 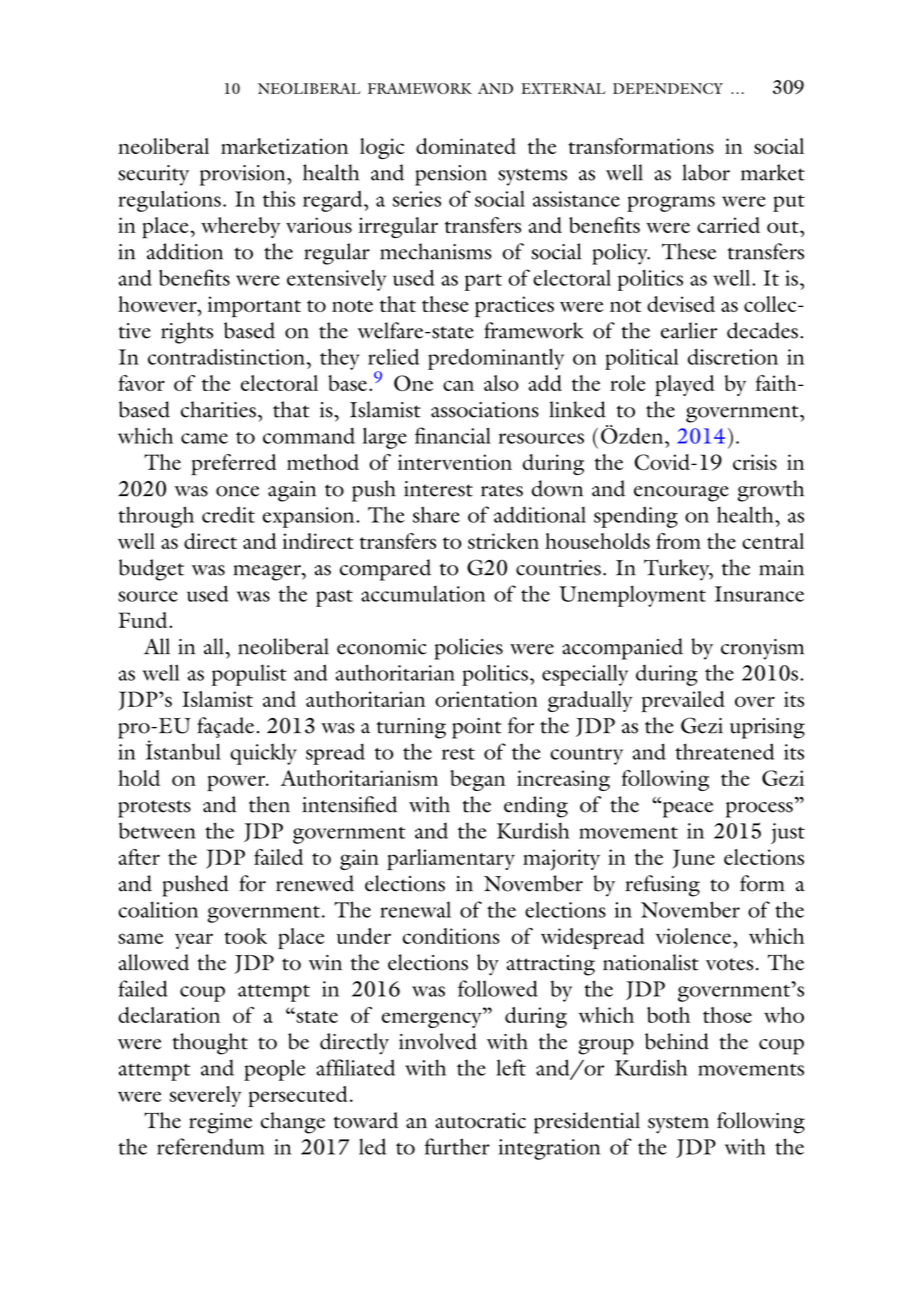 What do you see at coordinates (244, 175) in the document?
I see `provision` at bounding box center [244, 175].
